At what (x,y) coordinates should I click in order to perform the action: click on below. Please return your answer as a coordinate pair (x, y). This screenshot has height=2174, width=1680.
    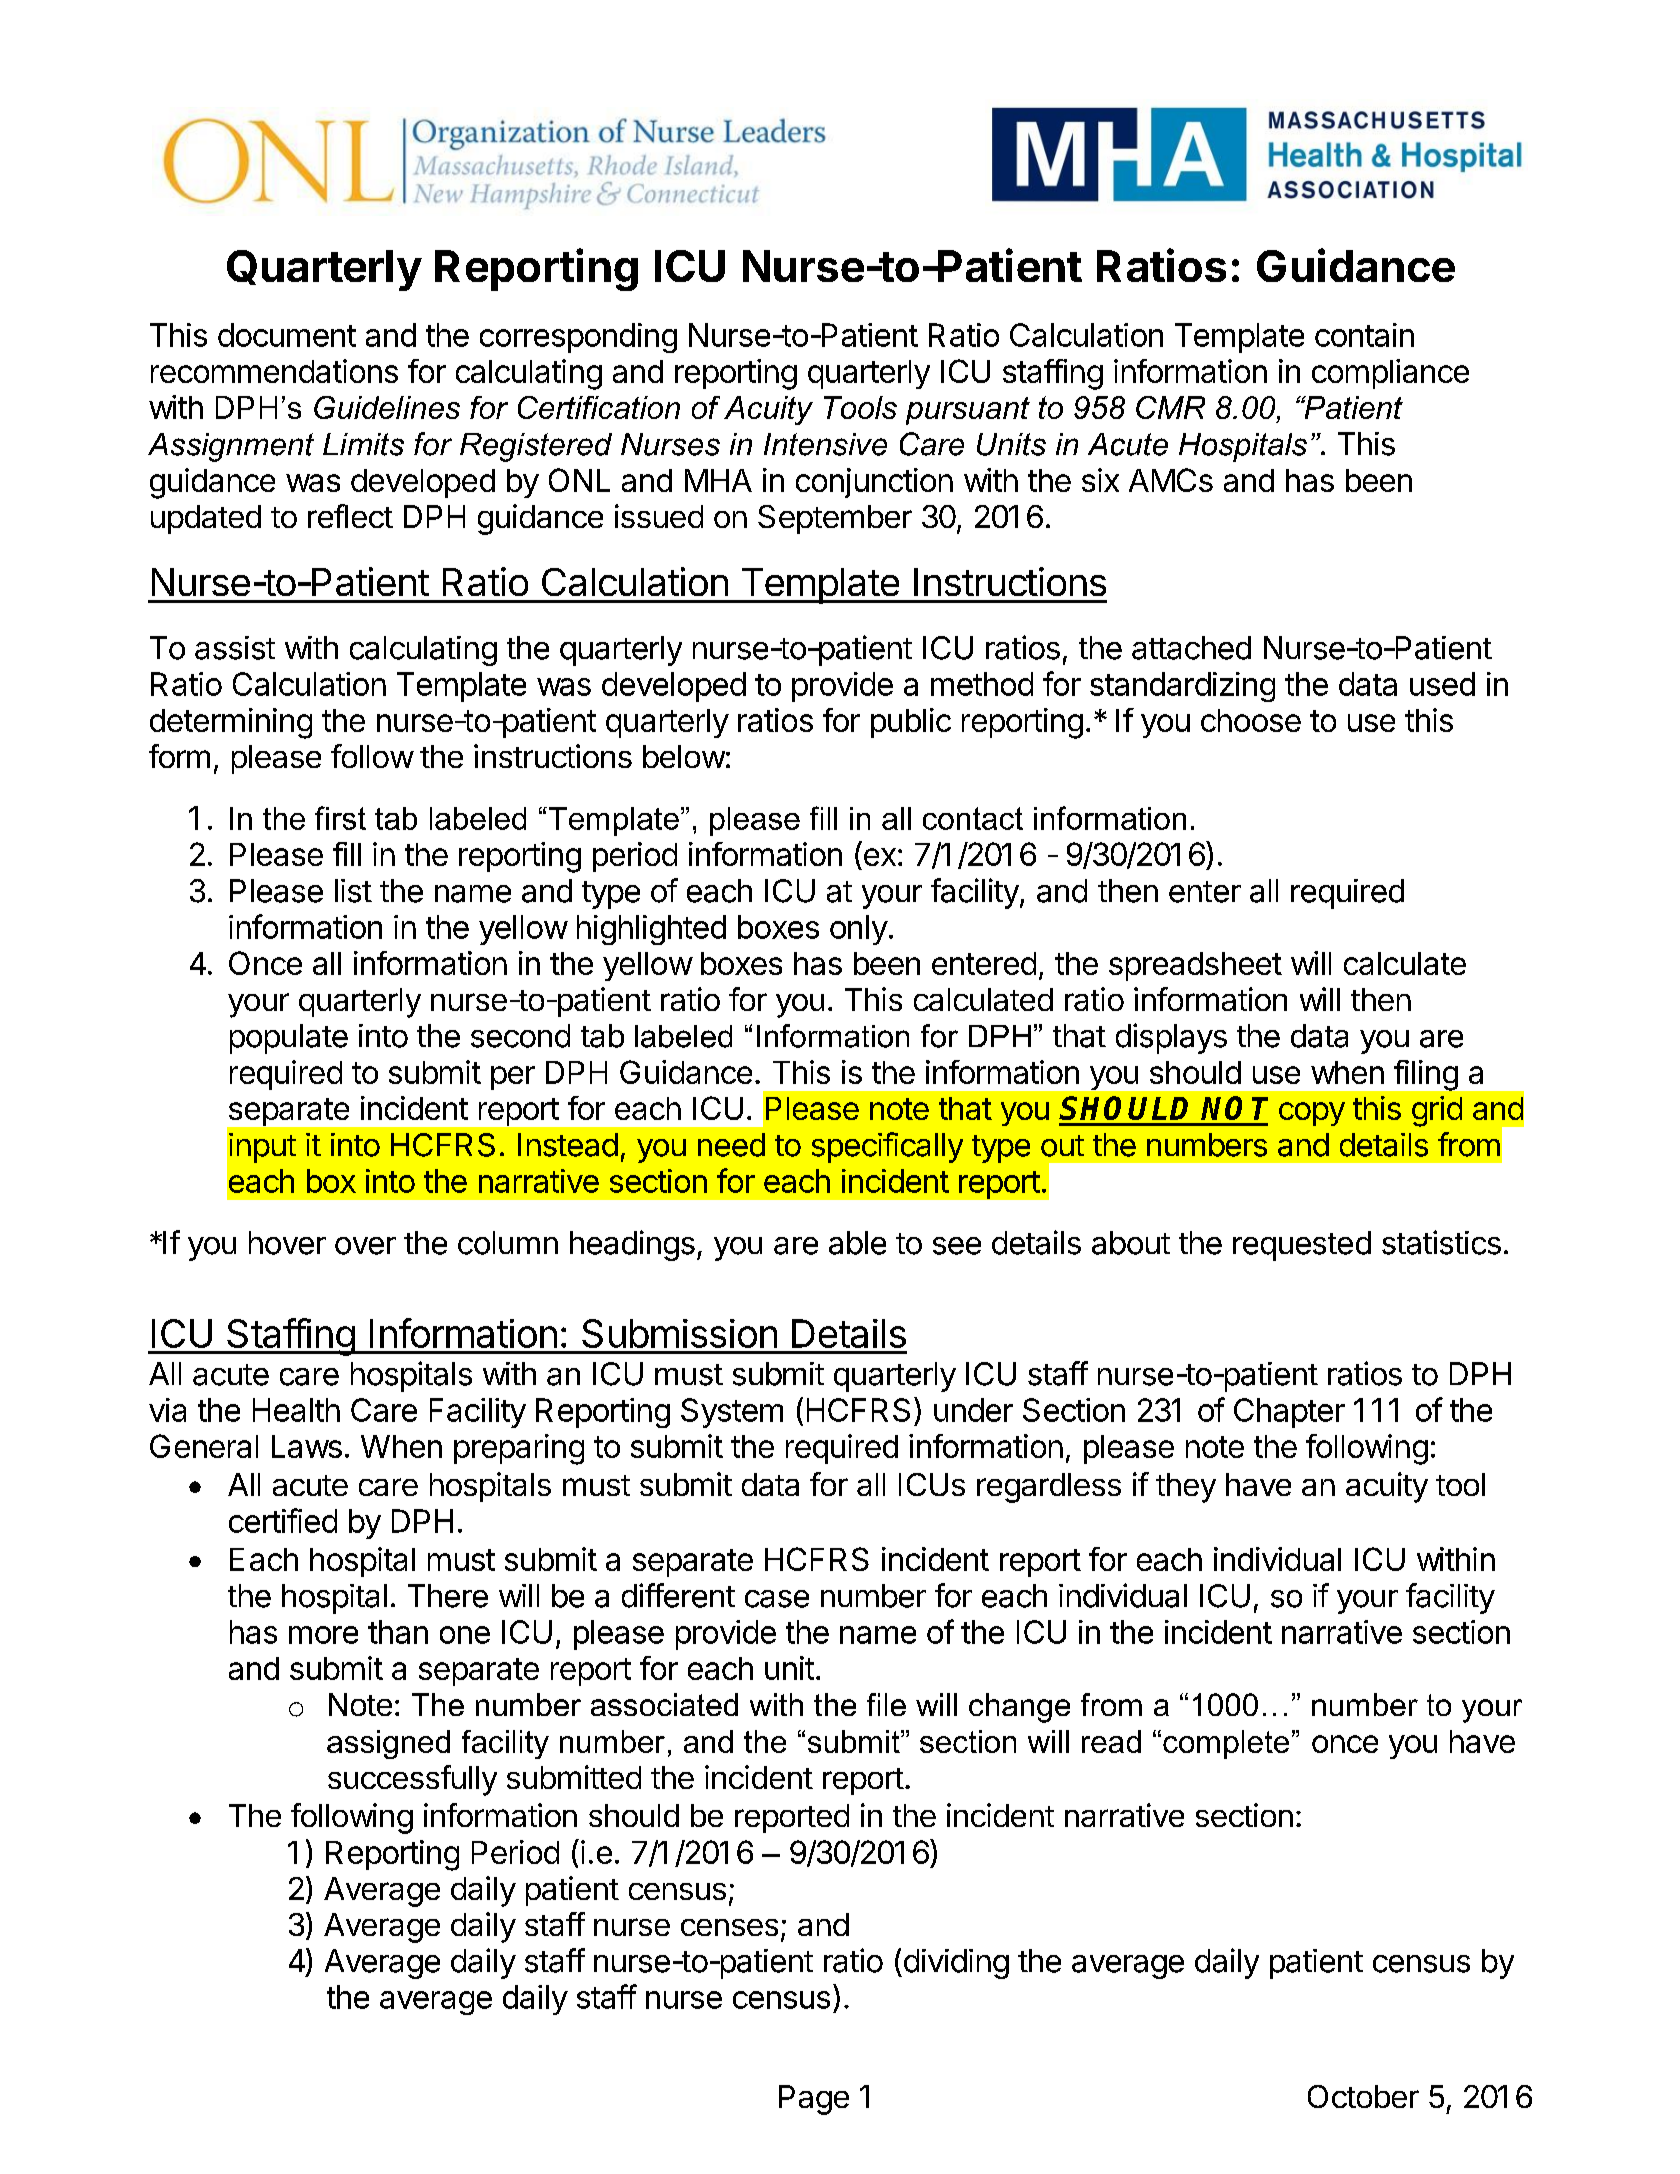
    Looking at the image, I should click on (684, 756).
